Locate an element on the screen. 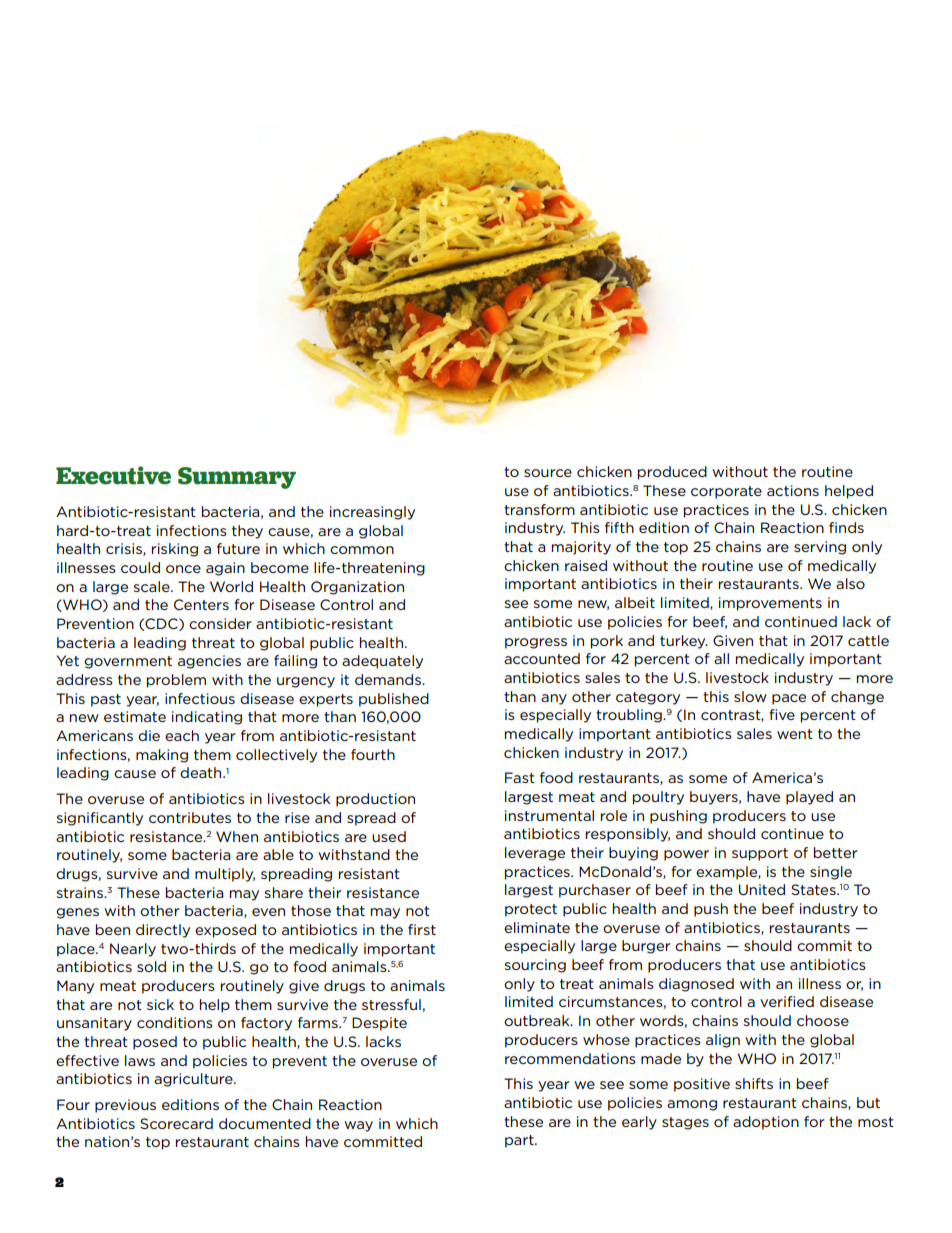 This screenshot has width=952, height=1233. part is located at coordinates (520, 1141).
